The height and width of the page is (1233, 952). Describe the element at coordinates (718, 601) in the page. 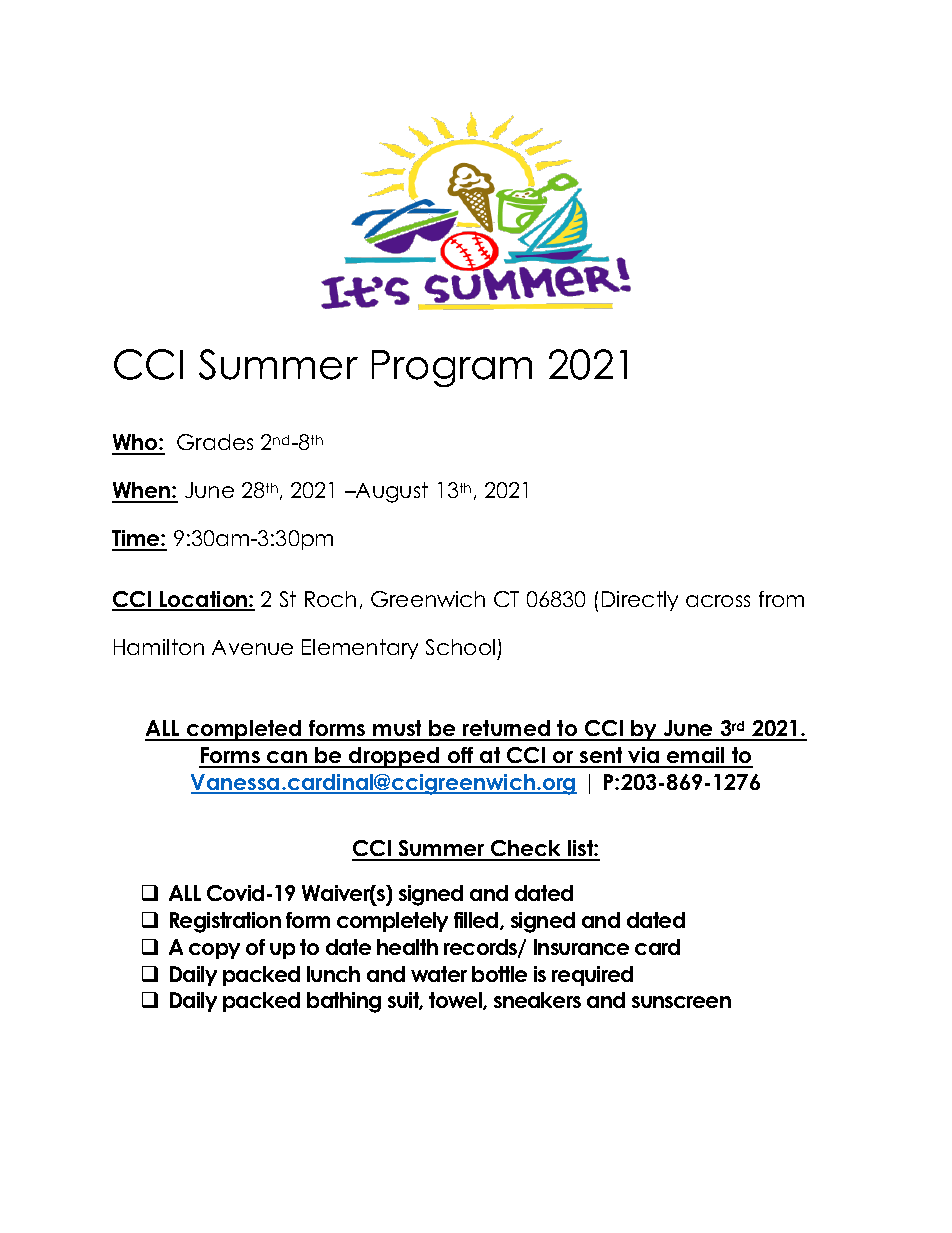

I see `across` at that location.
